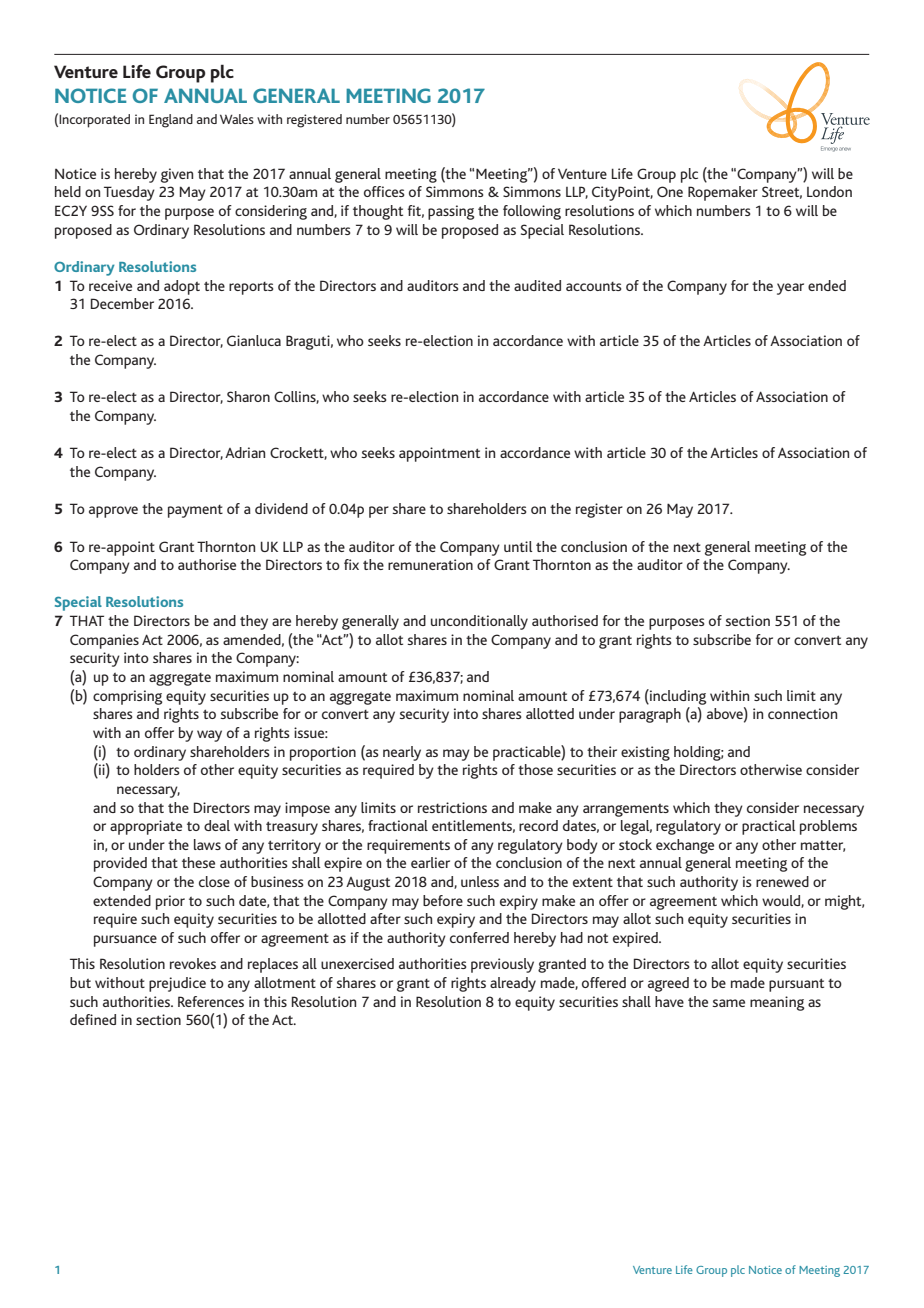 This screenshot has width=924, height=1308. What do you see at coordinates (379, 512) in the screenshot?
I see `per` at bounding box center [379, 512].
